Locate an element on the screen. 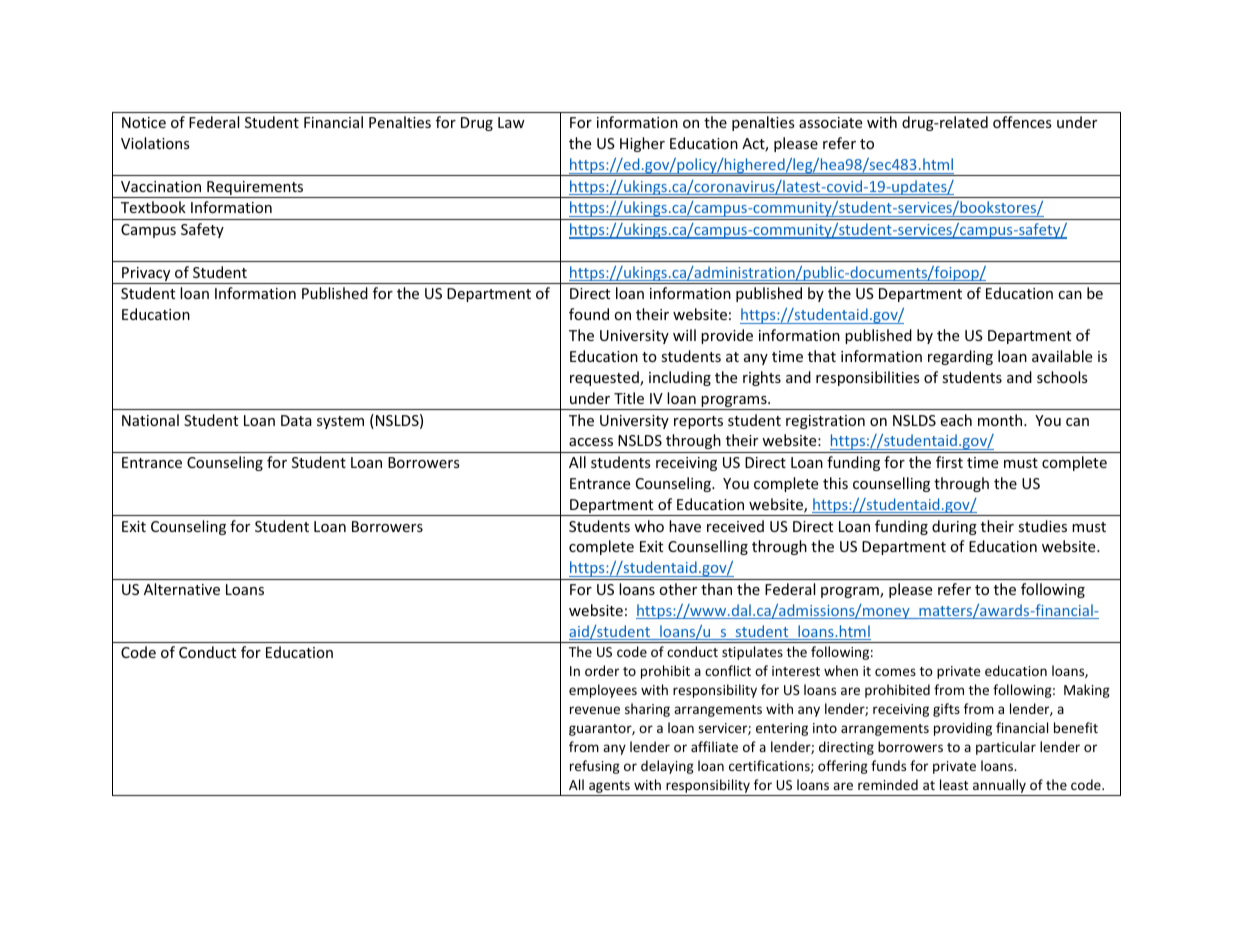 The width and height of the screenshot is (1233, 952). access is located at coordinates (591, 442).
